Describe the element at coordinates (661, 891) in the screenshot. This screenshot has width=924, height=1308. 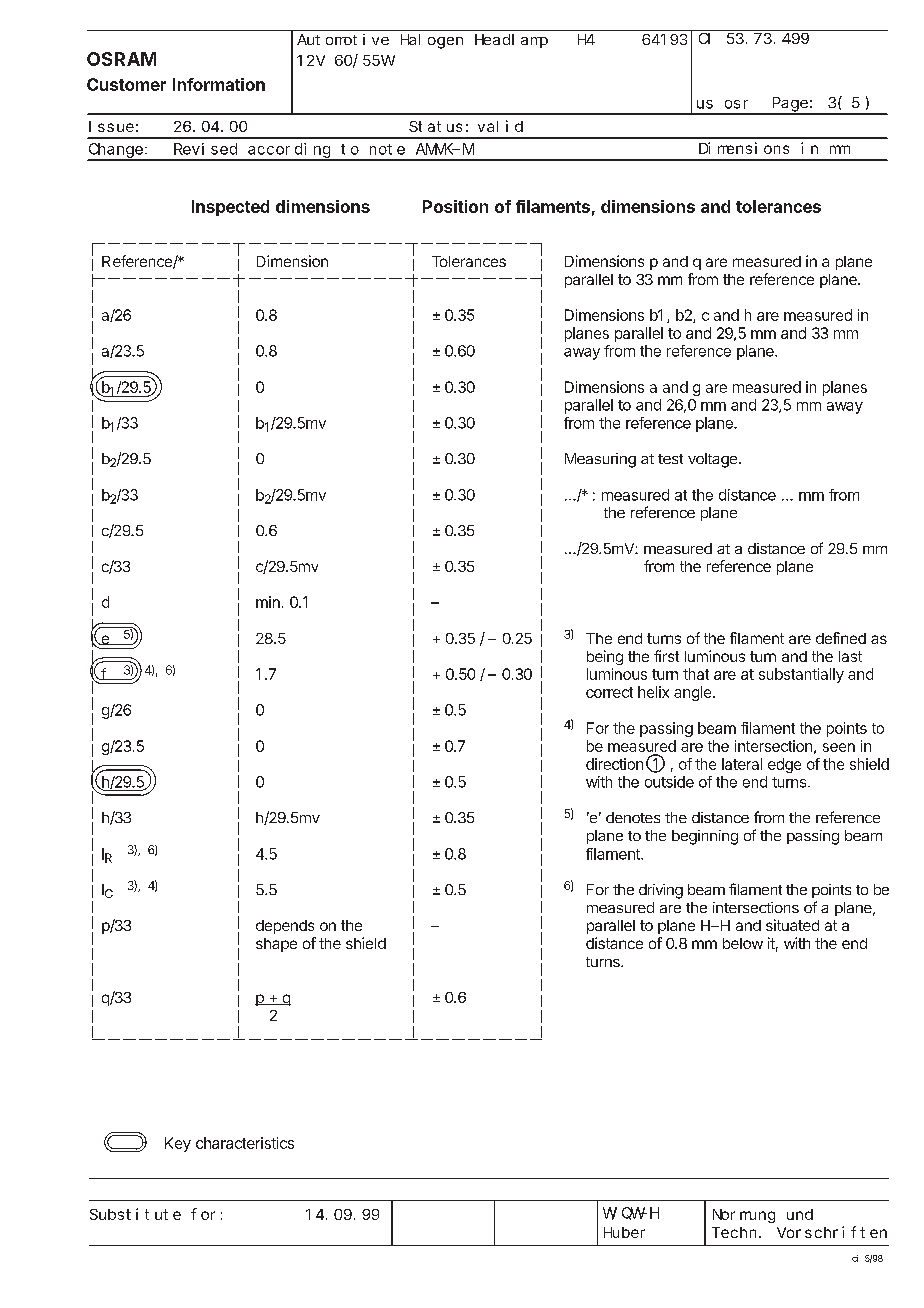
I see `driving` at that location.
